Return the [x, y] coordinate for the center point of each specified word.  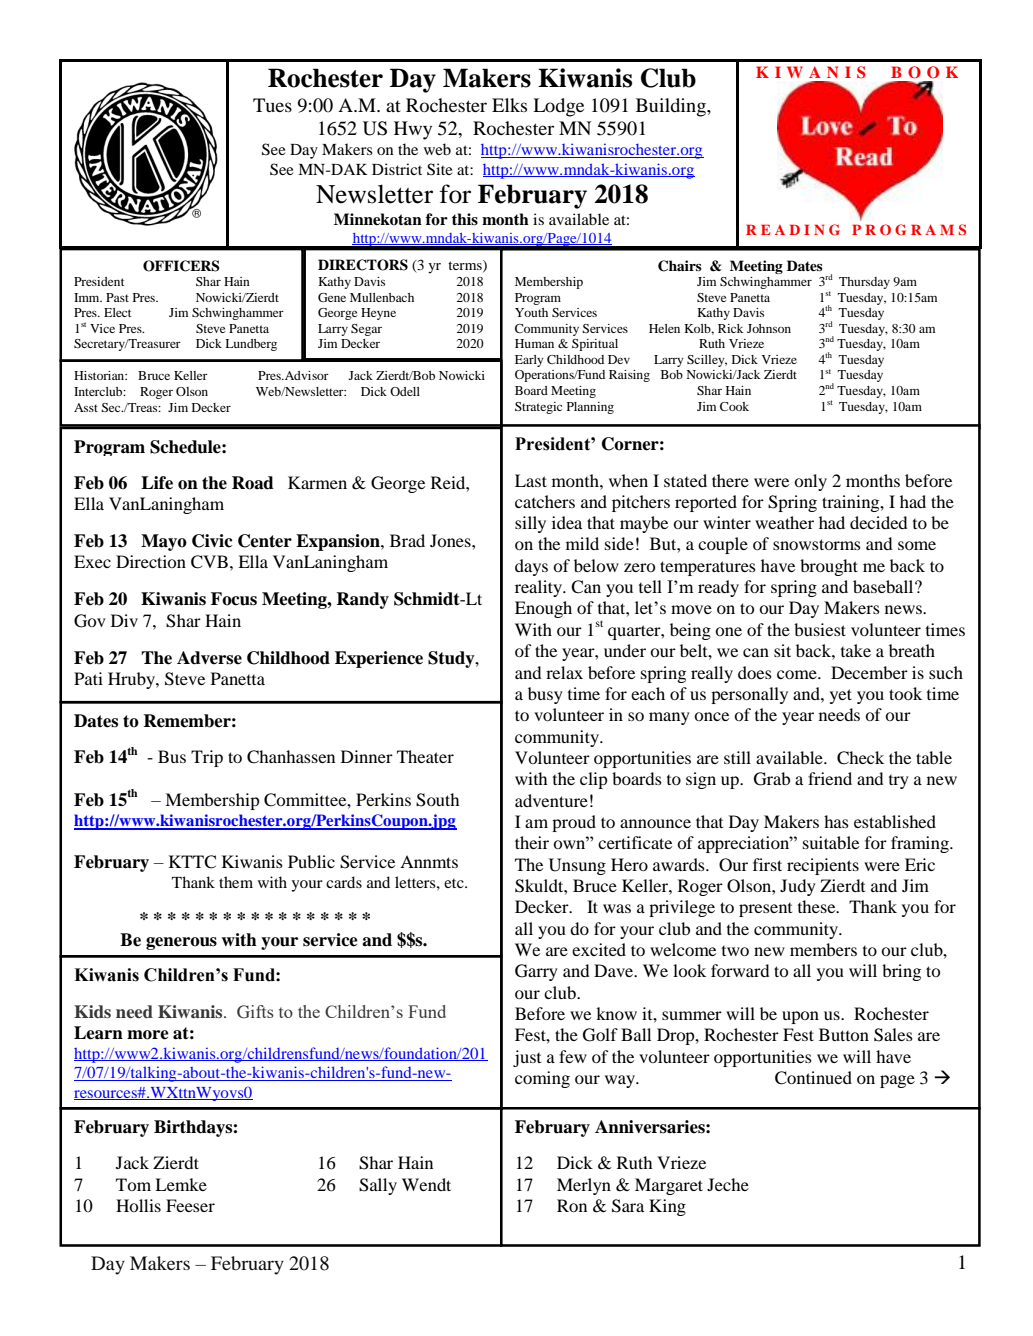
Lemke [181, 1184]
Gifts [255, 1012]
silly [530, 524]
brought [829, 567]
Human [534, 343]
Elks [509, 105]
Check [860, 758]
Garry [536, 972]
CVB [209, 562]
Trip [207, 758]
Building [672, 107]
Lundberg [251, 345]
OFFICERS [181, 266]
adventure [551, 800]
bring [901, 972]
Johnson [769, 328]
